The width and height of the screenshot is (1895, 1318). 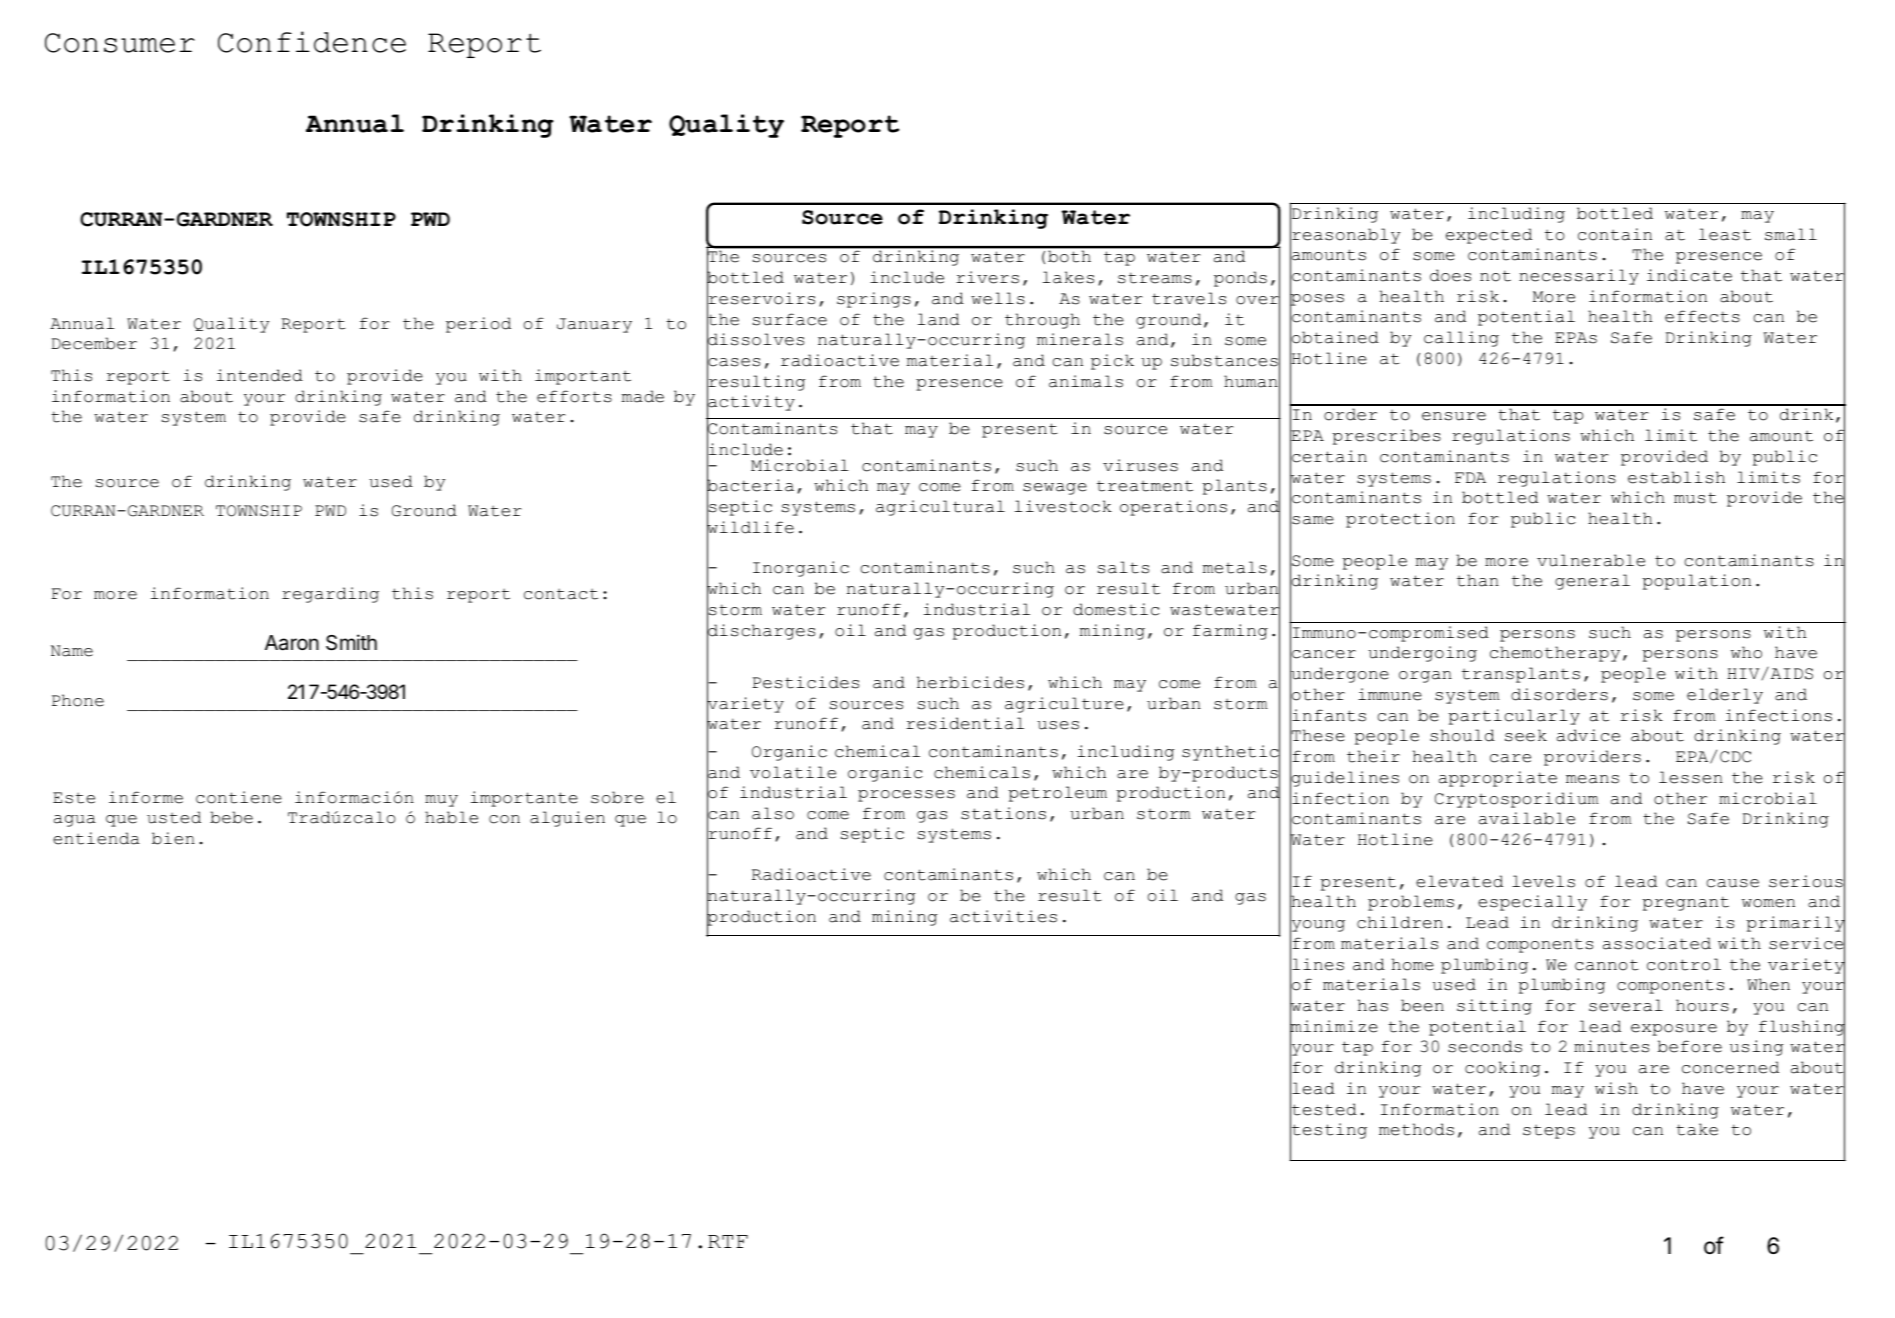 I want to click on ensure, so click(x=1454, y=416).
